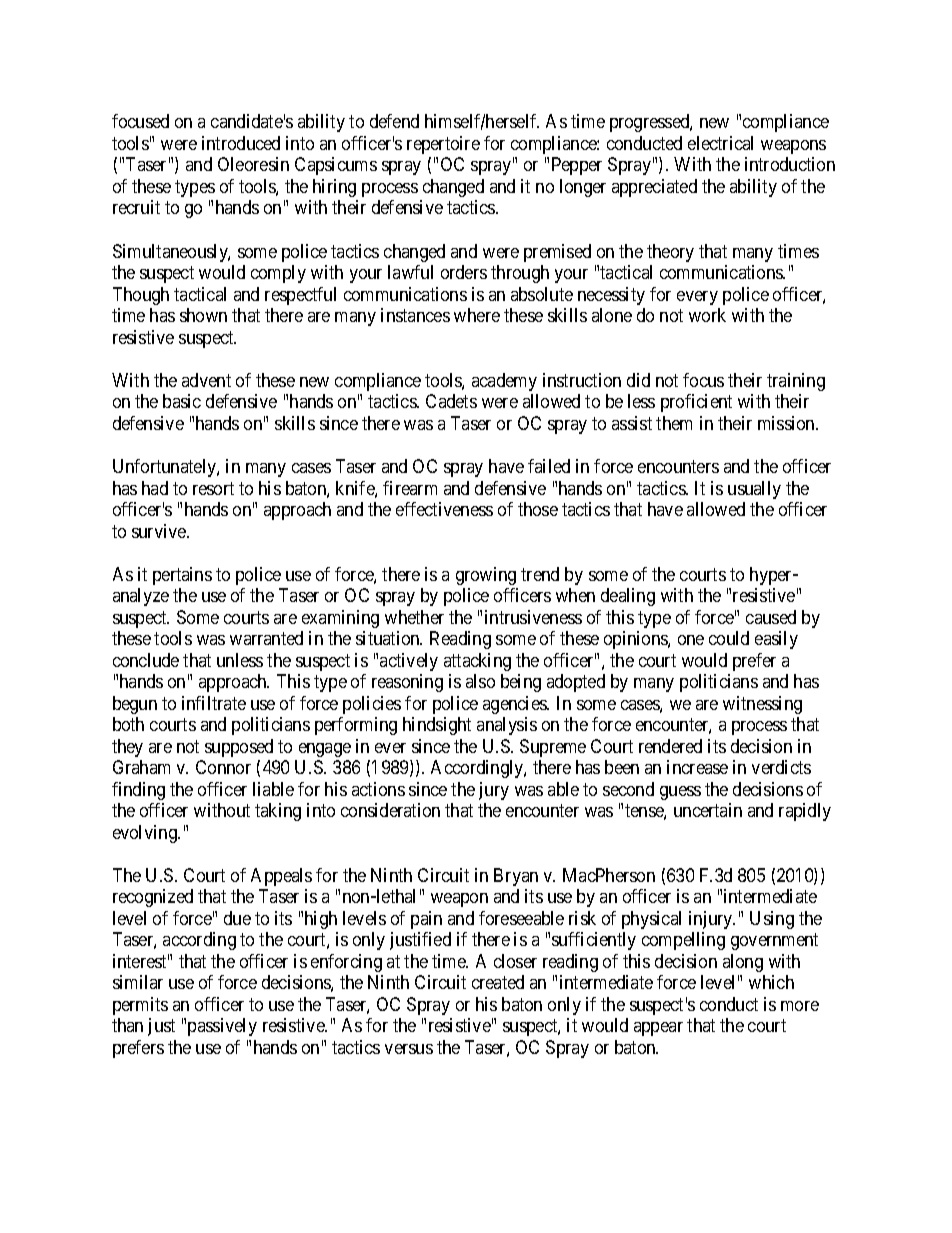 The width and height of the image is (952, 1233). Describe the element at coordinates (241, 143) in the image. I see `introduced` at that location.
